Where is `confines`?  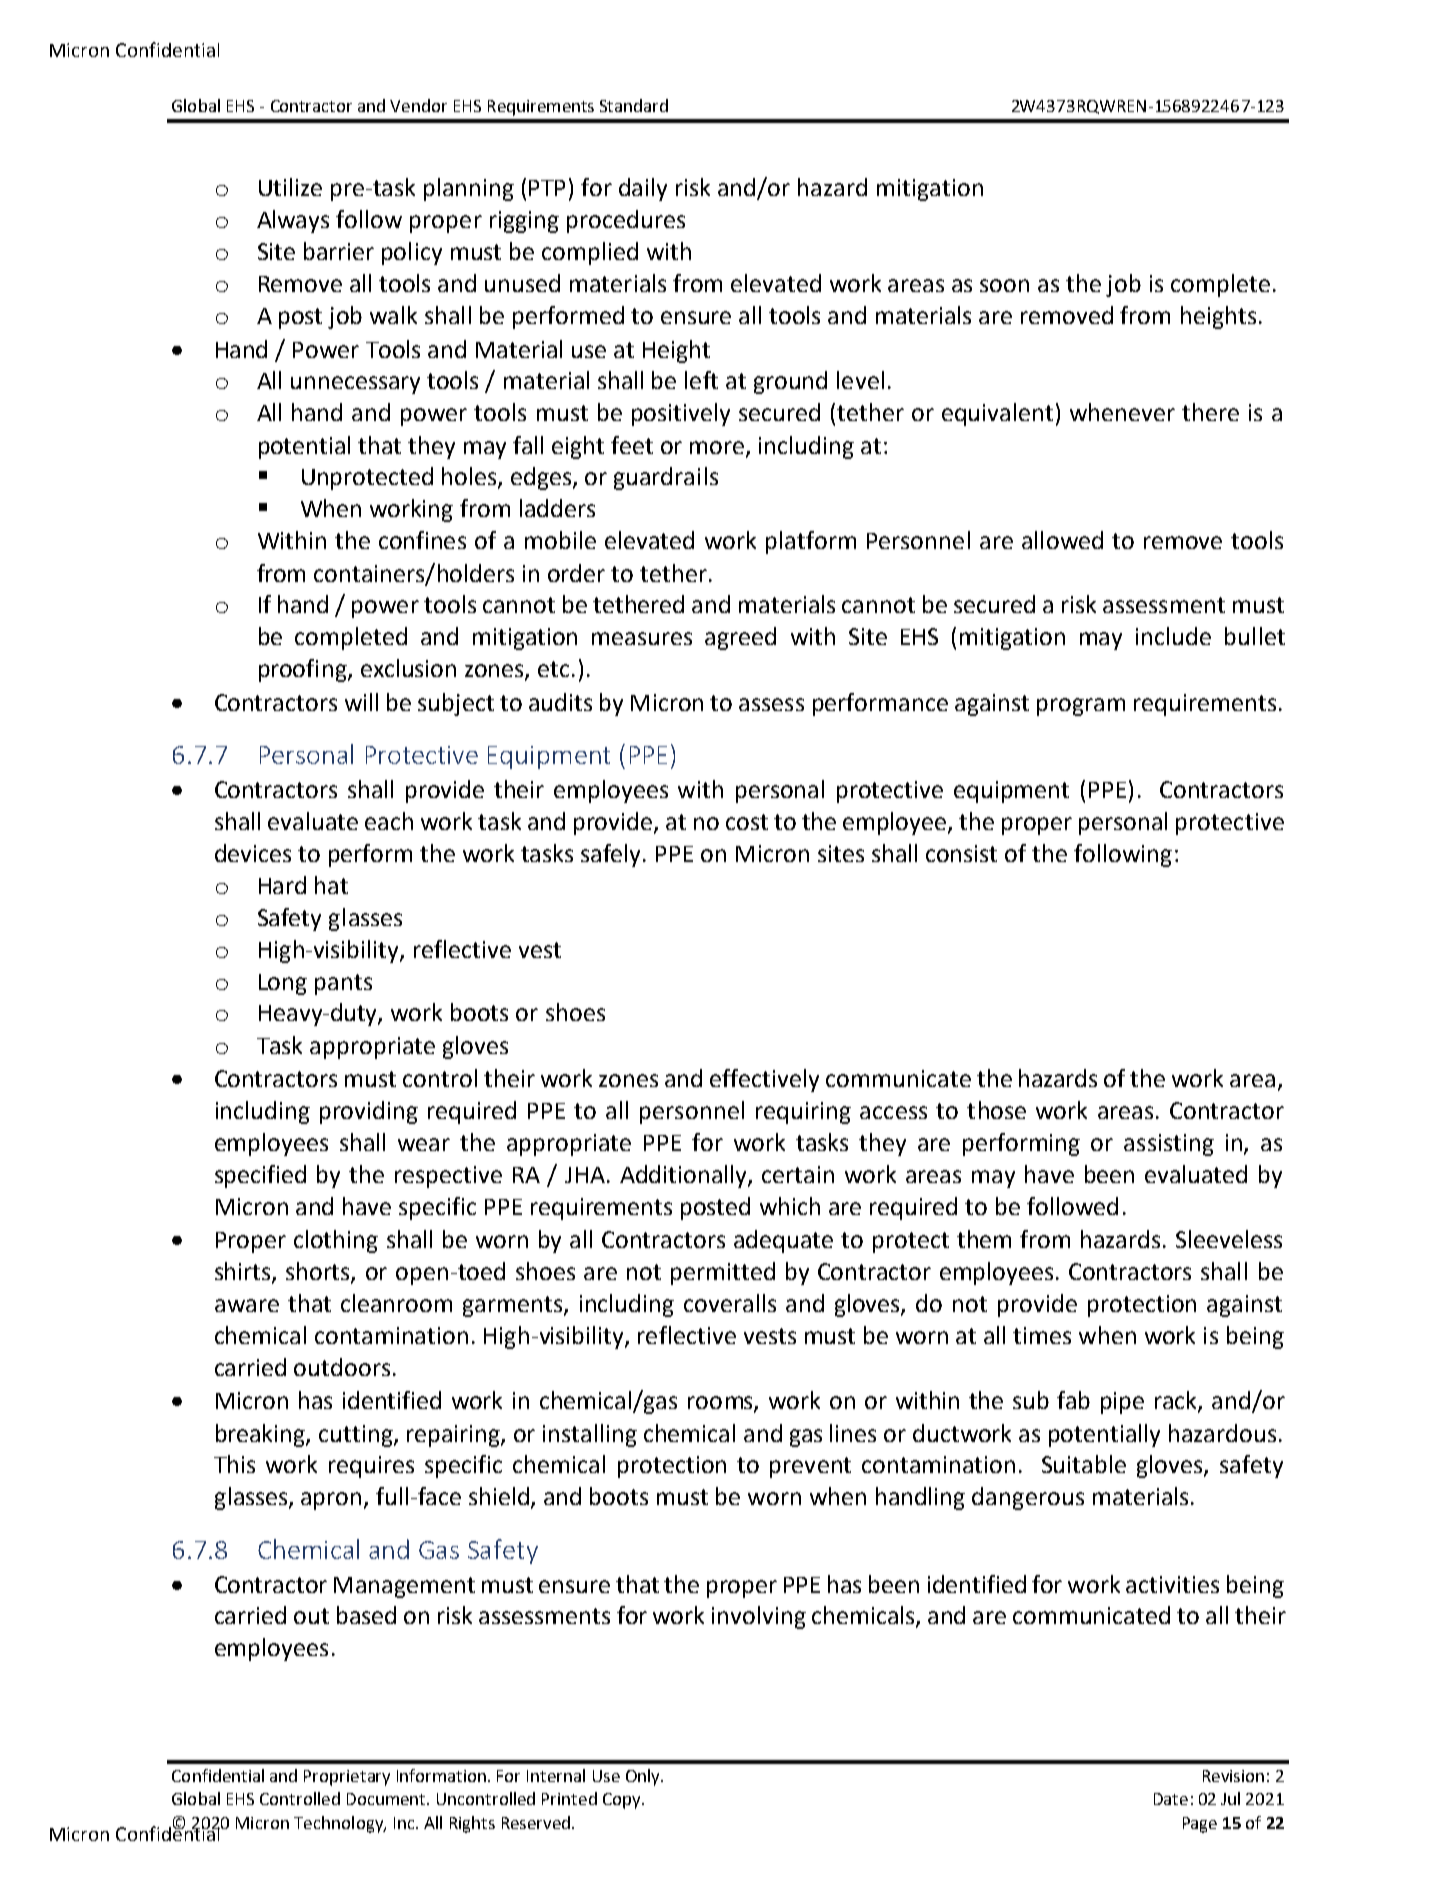 confines is located at coordinates (422, 540).
